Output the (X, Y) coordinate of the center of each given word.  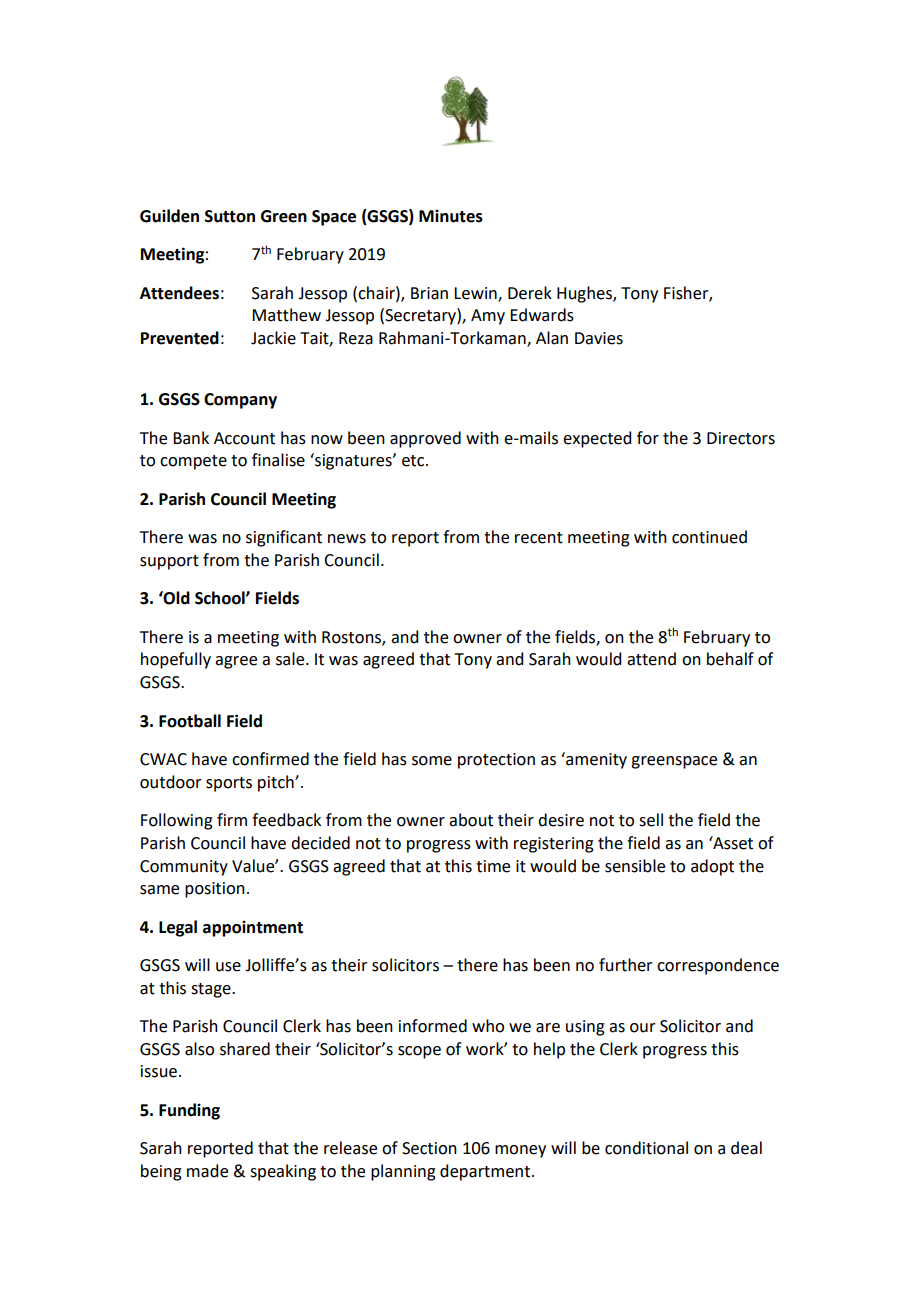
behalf (730, 659)
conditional (646, 1148)
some (432, 761)
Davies (599, 338)
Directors (741, 438)
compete (193, 462)
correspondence (718, 966)
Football (190, 721)
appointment (253, 929)
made (207, 1171)
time (493, 866)
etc (414, 461)
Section (429, 1148)
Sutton (230, 216)
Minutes (451, 216)
